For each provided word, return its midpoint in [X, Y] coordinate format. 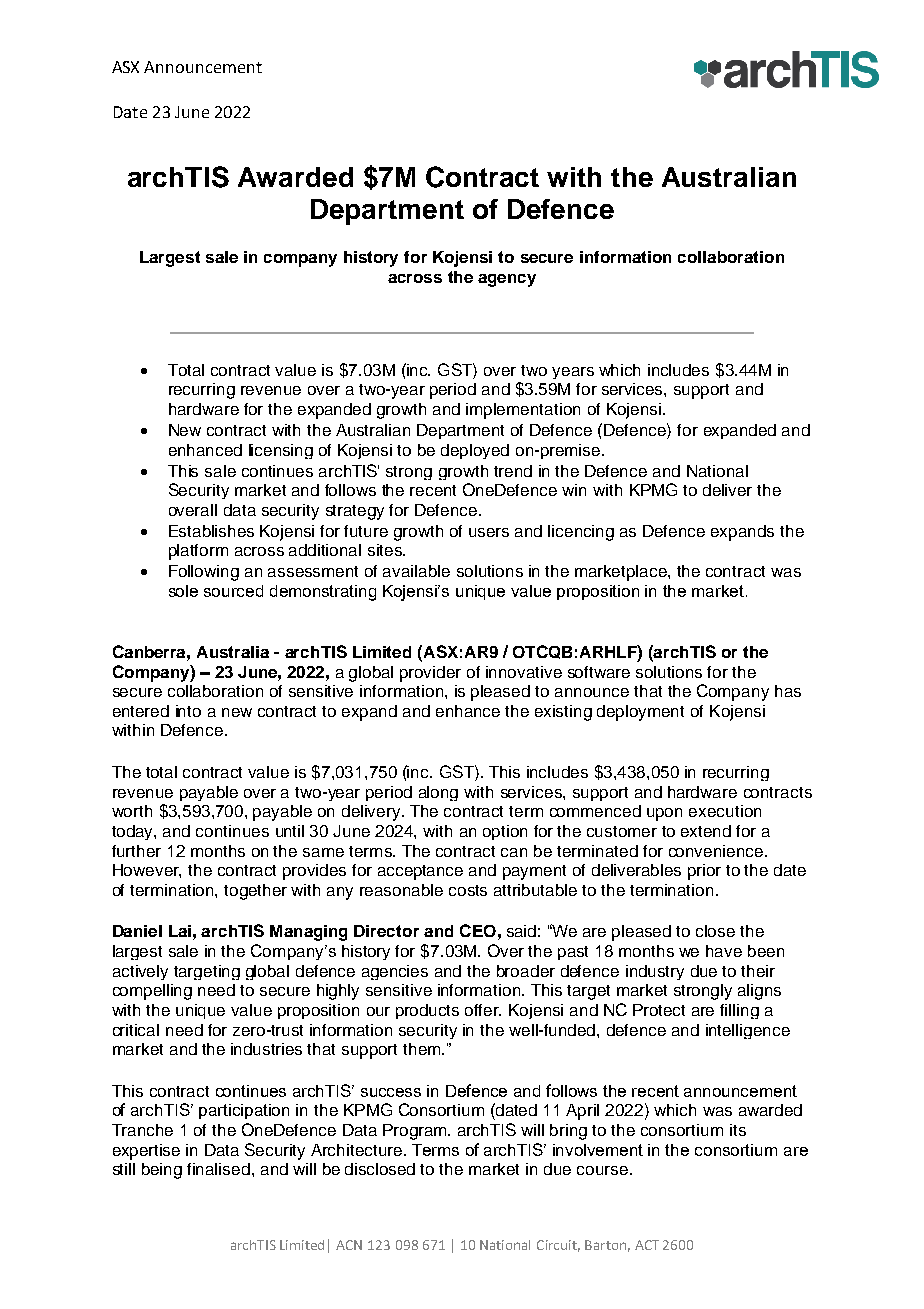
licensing [281, 451]
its [738, 1130]
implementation [523, 411]
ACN [349, 1245]
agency [507, 280]
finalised [218, 1169]
